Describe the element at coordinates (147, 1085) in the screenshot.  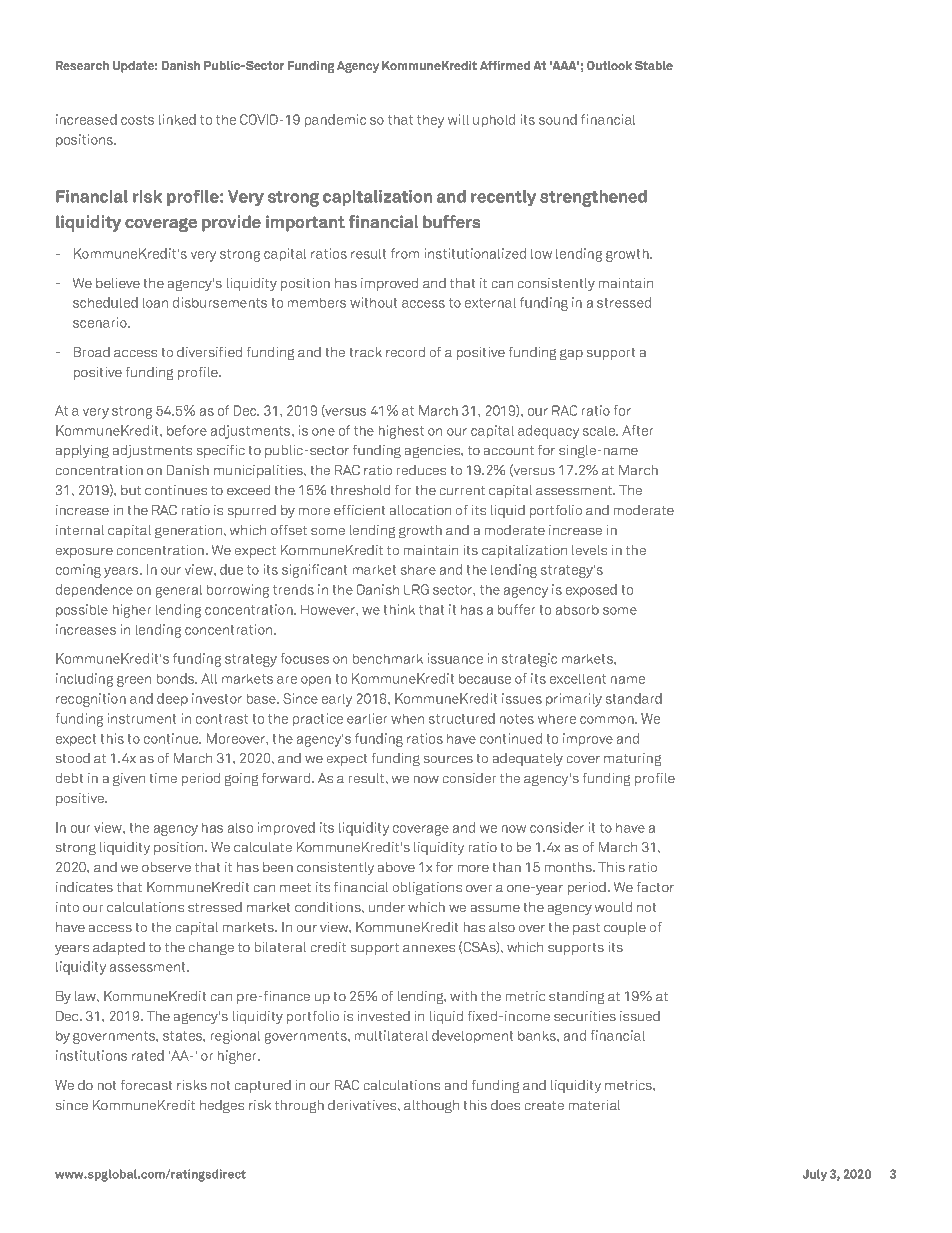
I see `forecast` at that location.
